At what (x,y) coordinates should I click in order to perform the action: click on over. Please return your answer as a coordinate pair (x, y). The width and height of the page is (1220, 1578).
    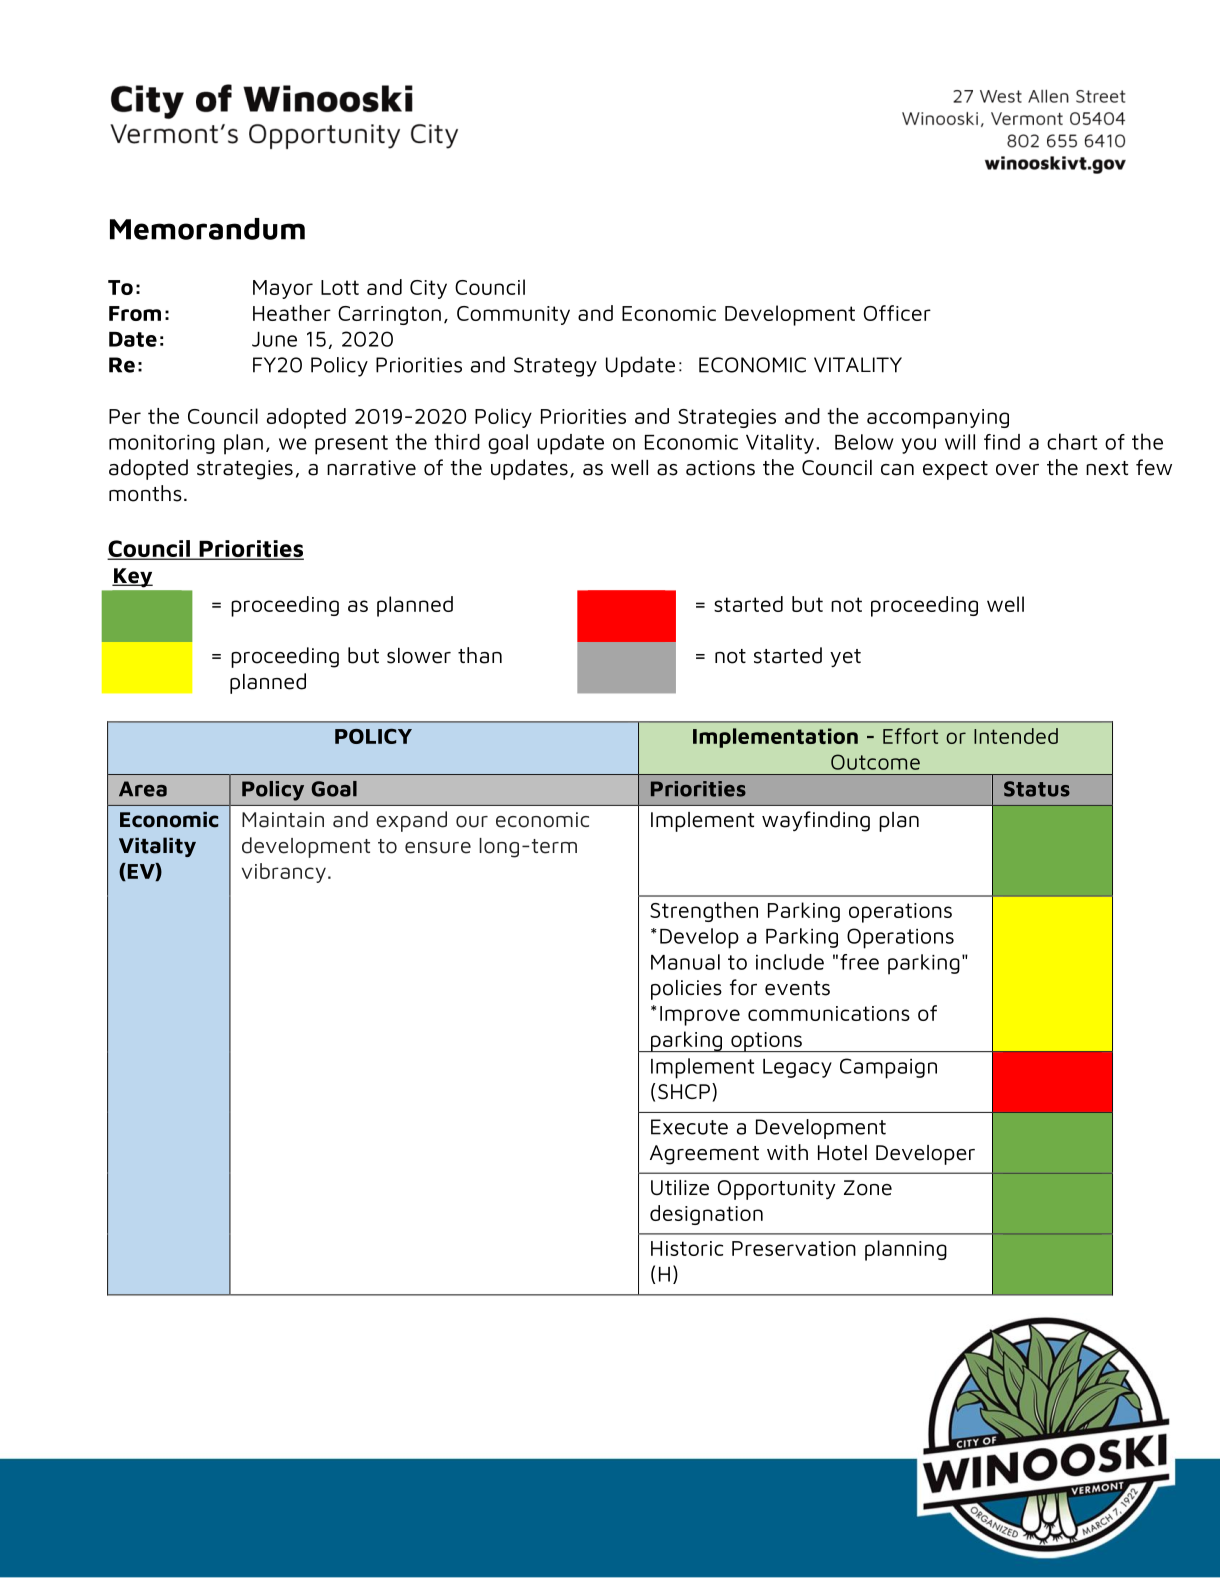
    Looking at the image, I should click on (1017, 470).
